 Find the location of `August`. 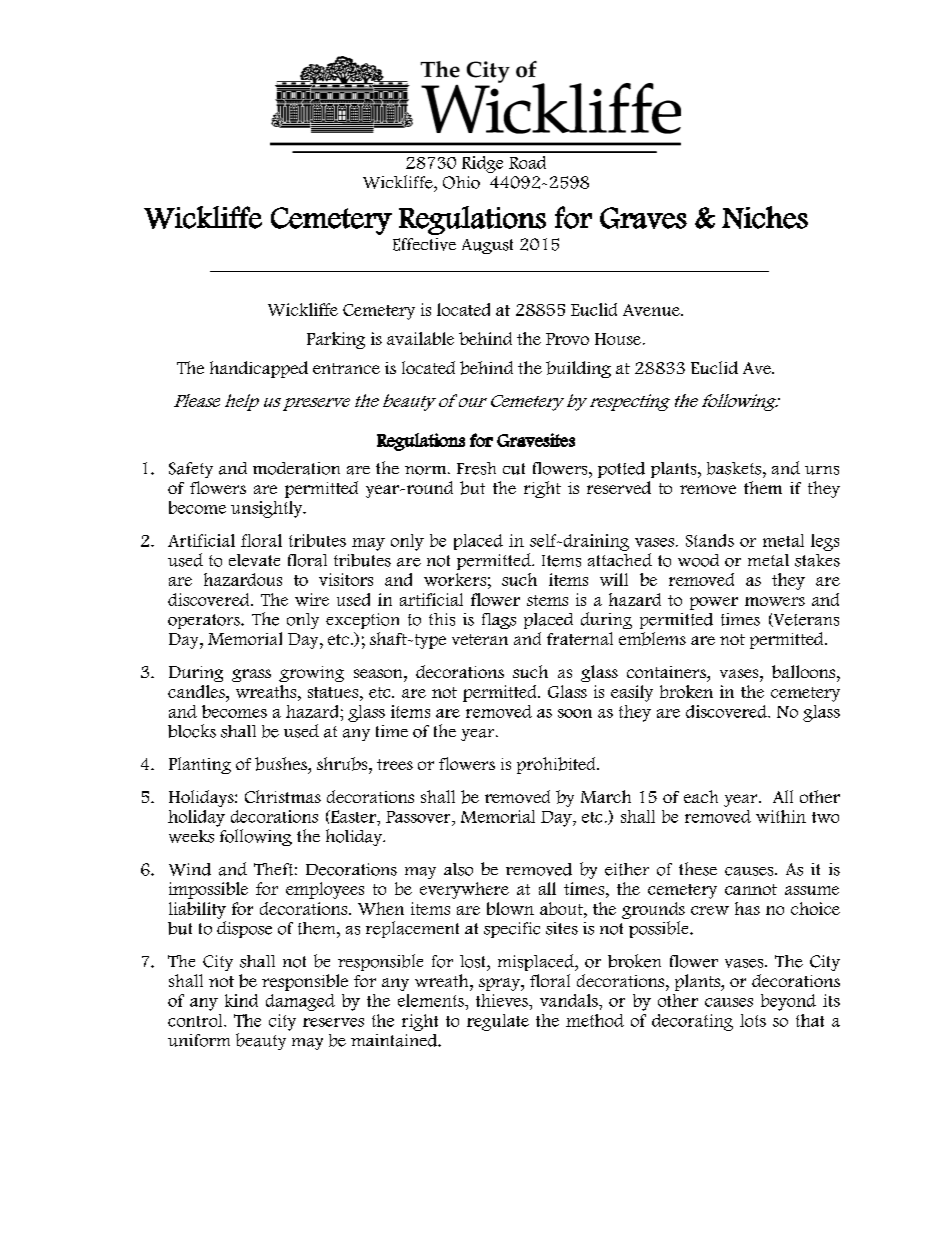

August is located at coordinates (487, 246).
